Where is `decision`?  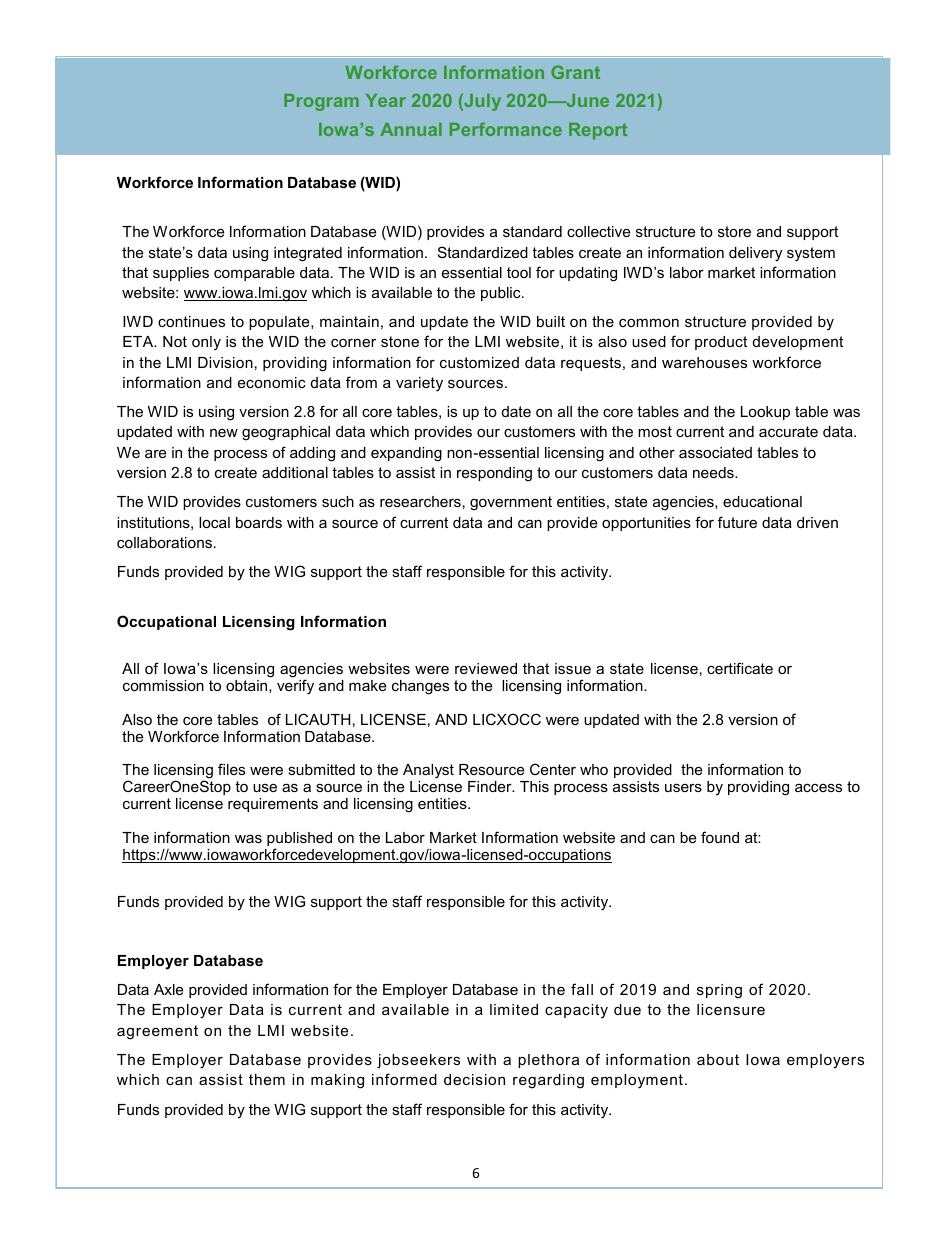 decision is located at coordinates (474, 1079).
